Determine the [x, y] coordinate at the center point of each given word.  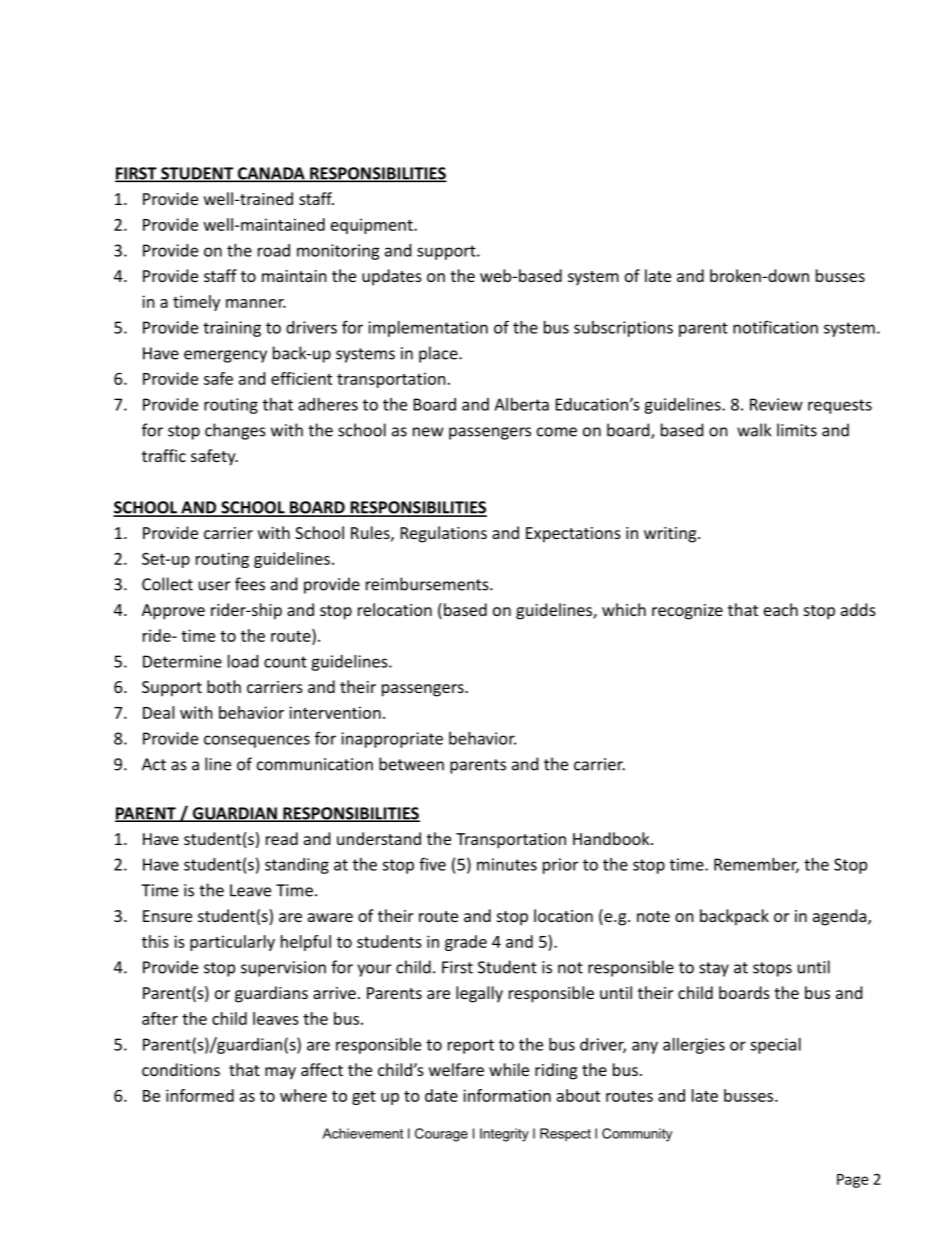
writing [671, 535]
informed [200, 1095]
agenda [841, 917]
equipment [373, 226]
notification [775, 327]
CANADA [271, 174]
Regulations [444, 534]
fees [250, 584]
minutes [507, 864]
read [282, 838]
